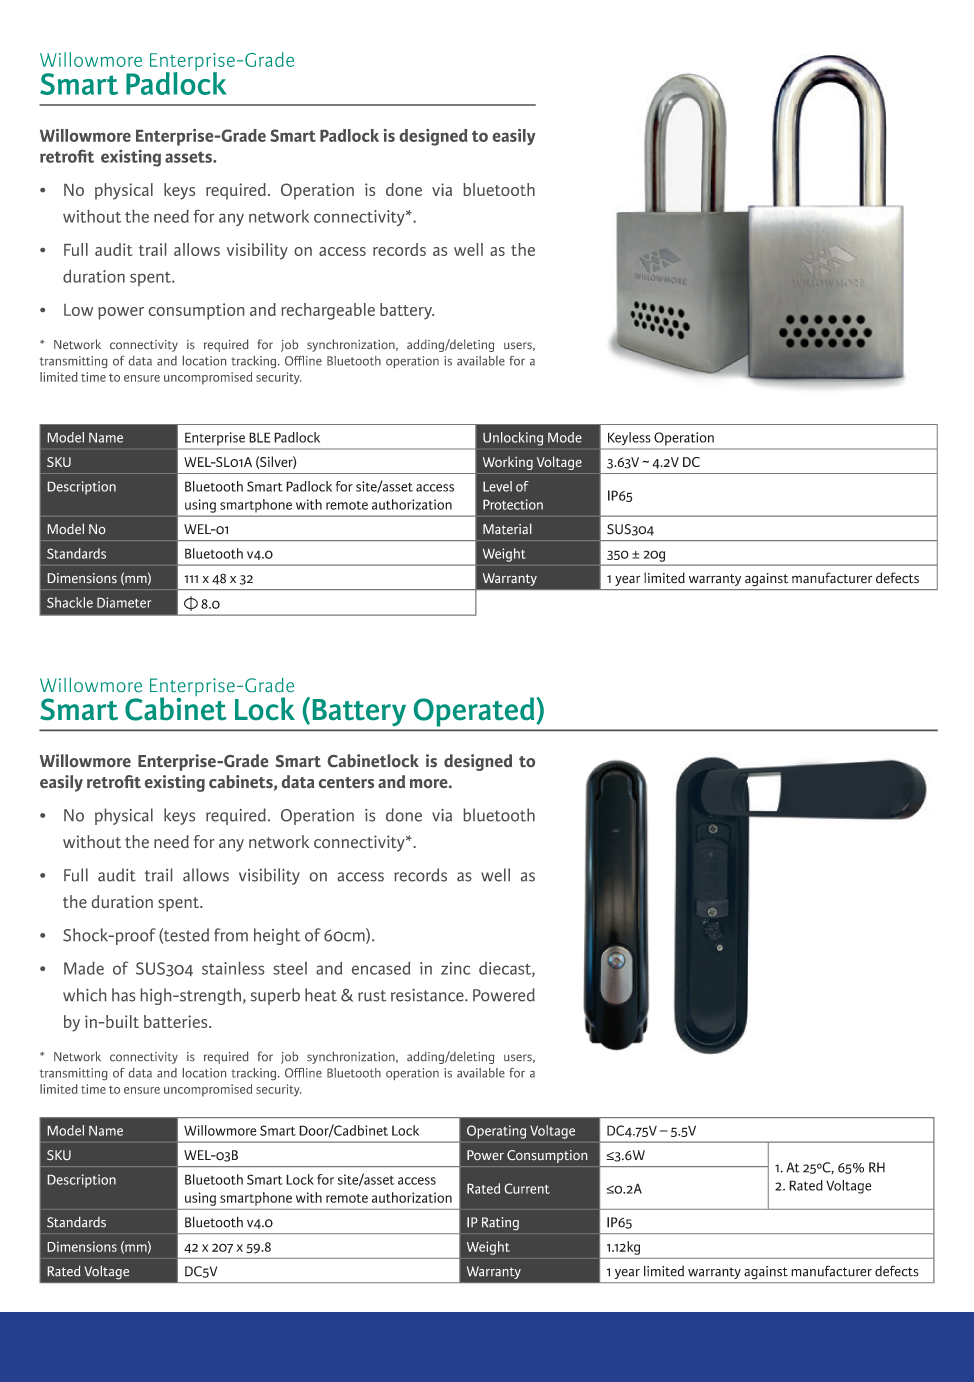  I want to click on centers, so click(346, 782).
